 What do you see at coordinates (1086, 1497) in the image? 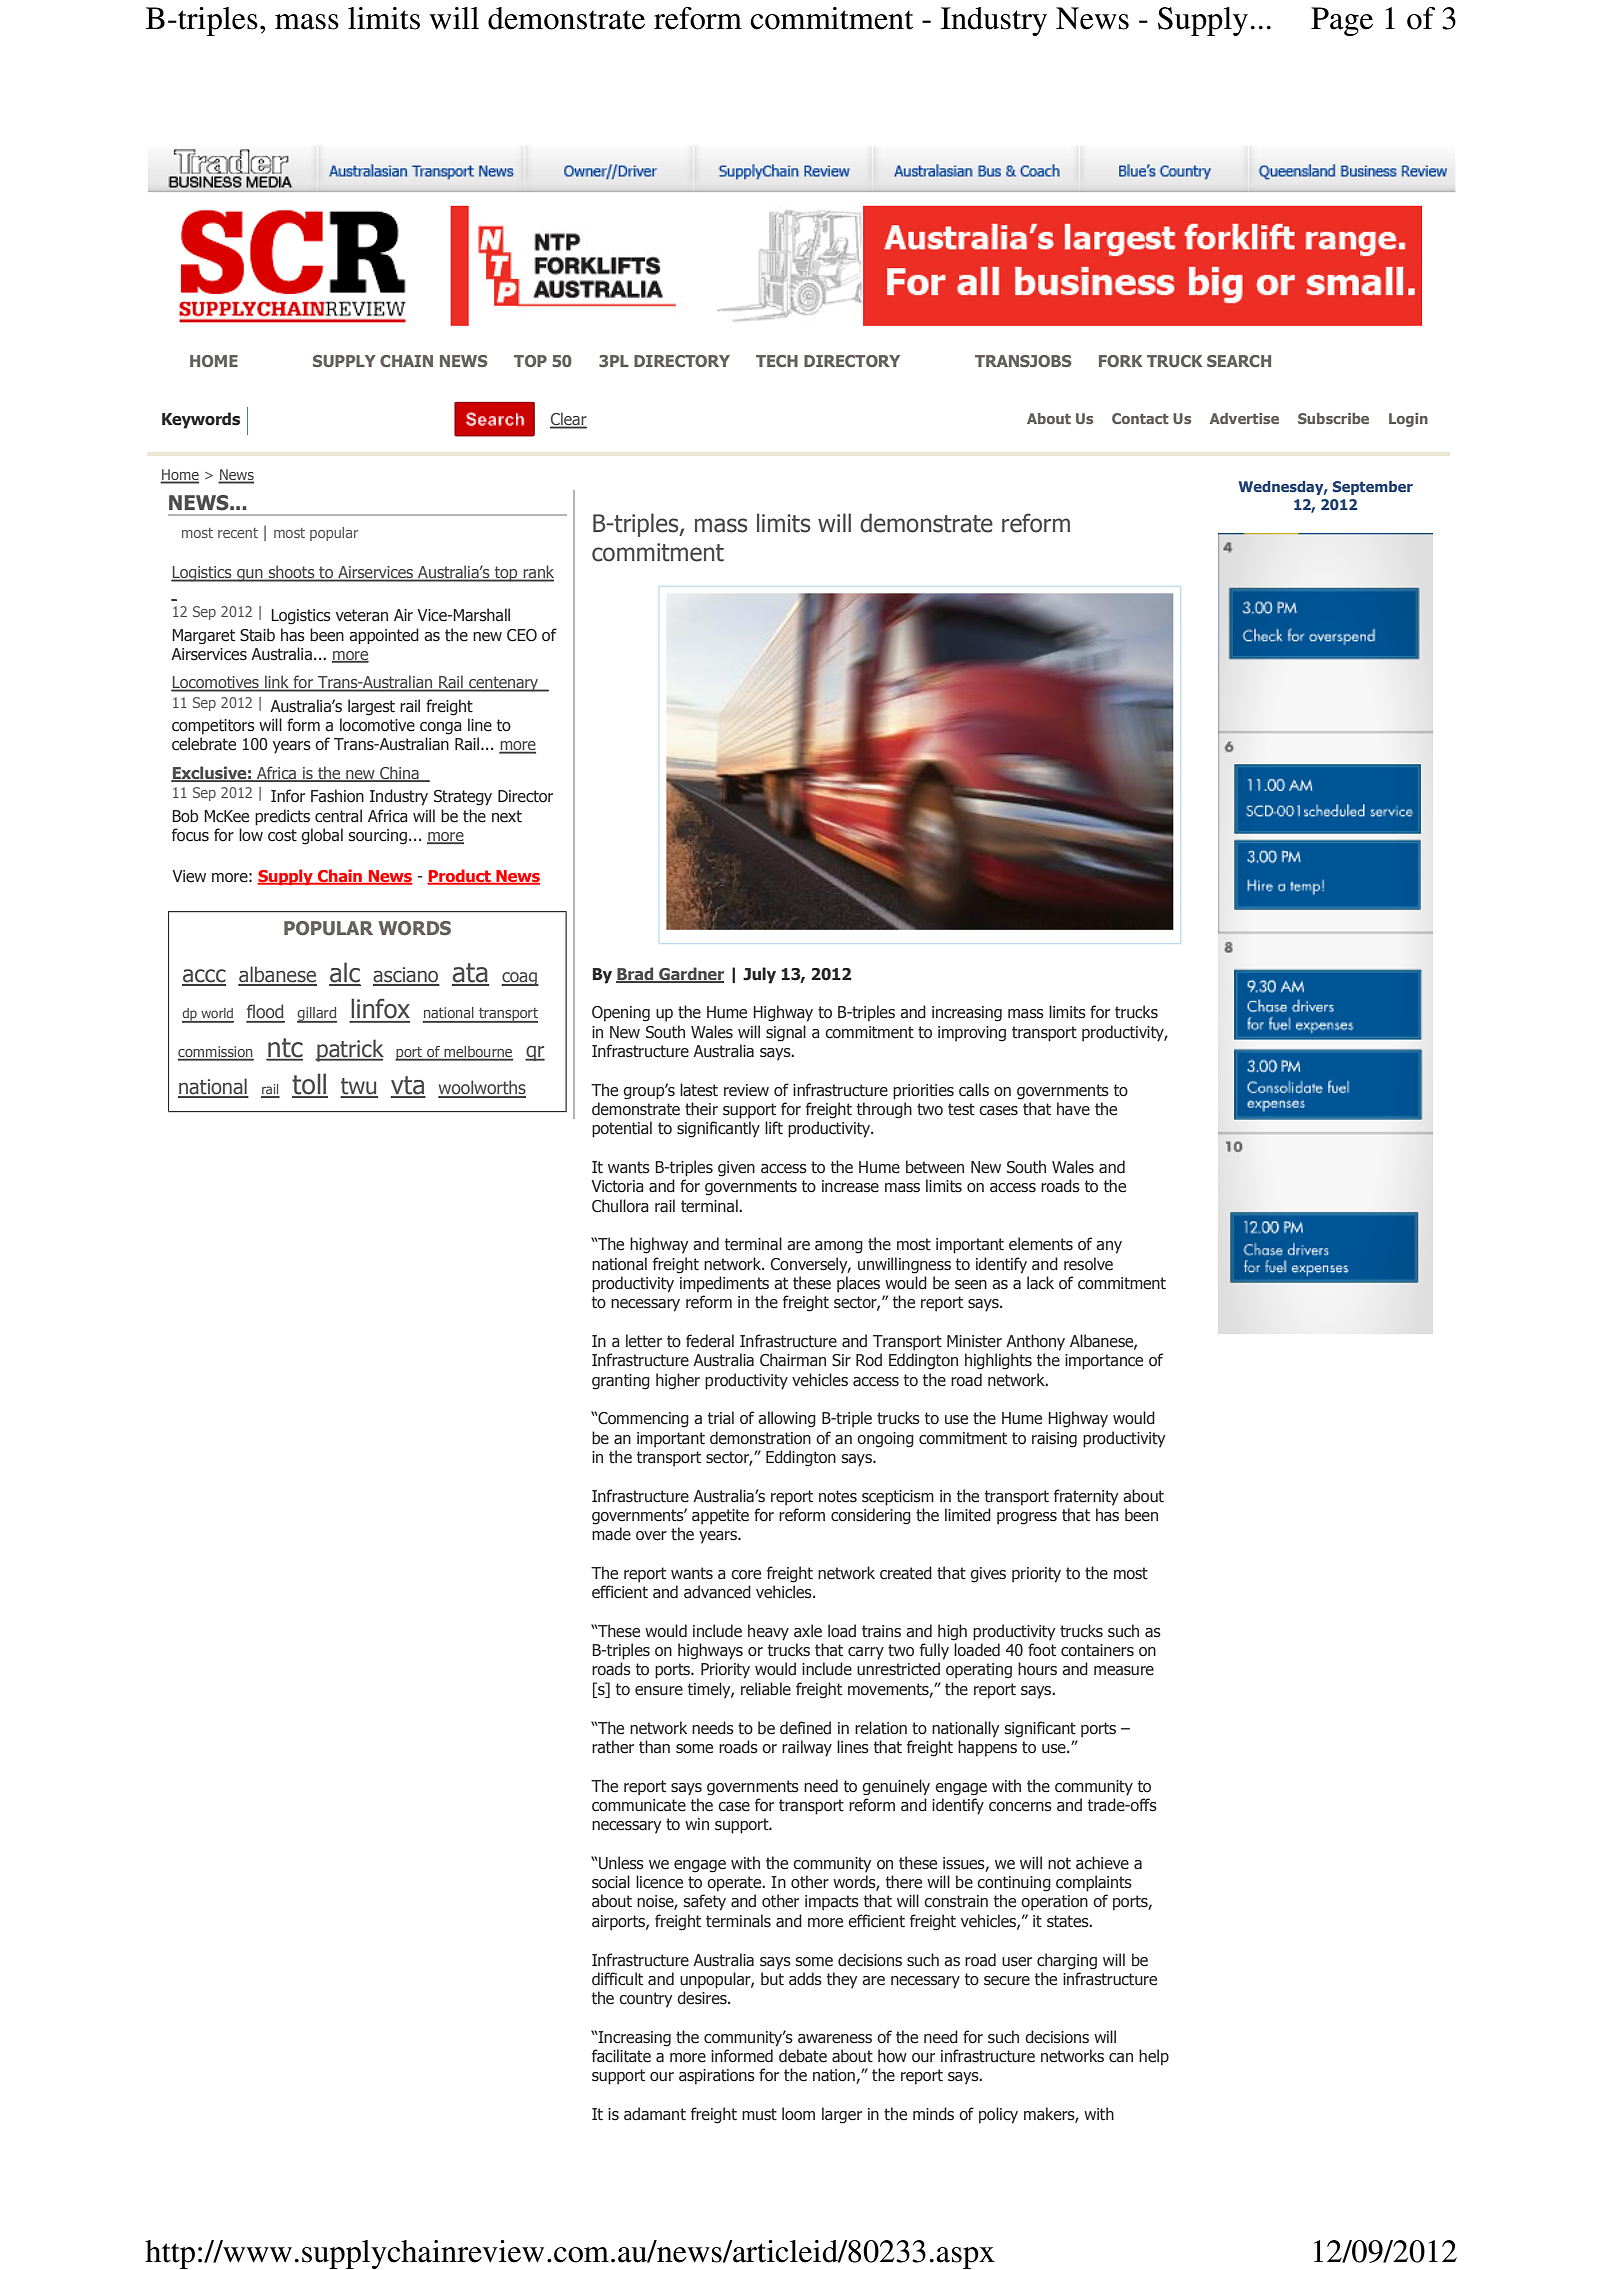
I see `fraternity` at bounding box center [1086, 1497].
